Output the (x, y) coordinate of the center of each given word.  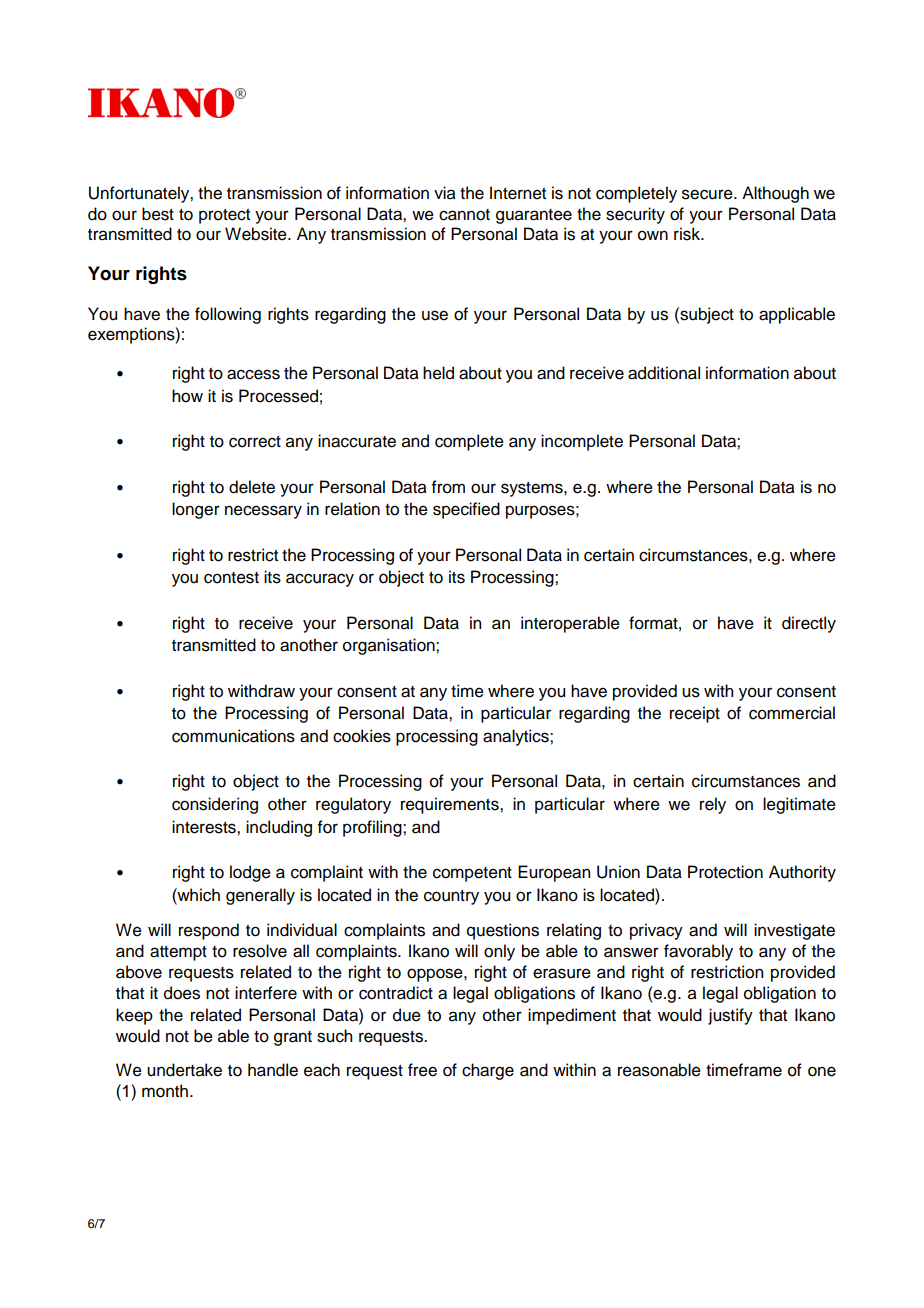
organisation (390, 646)
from (448, 487)
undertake (184, 1070)
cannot (464, 215)
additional (664, 373)
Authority (802, 873)
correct (255, 442)
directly (809, 624)
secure (708, 194)
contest (231, 578)
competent (472, 874)
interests (205, 827)
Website (257, 234)
